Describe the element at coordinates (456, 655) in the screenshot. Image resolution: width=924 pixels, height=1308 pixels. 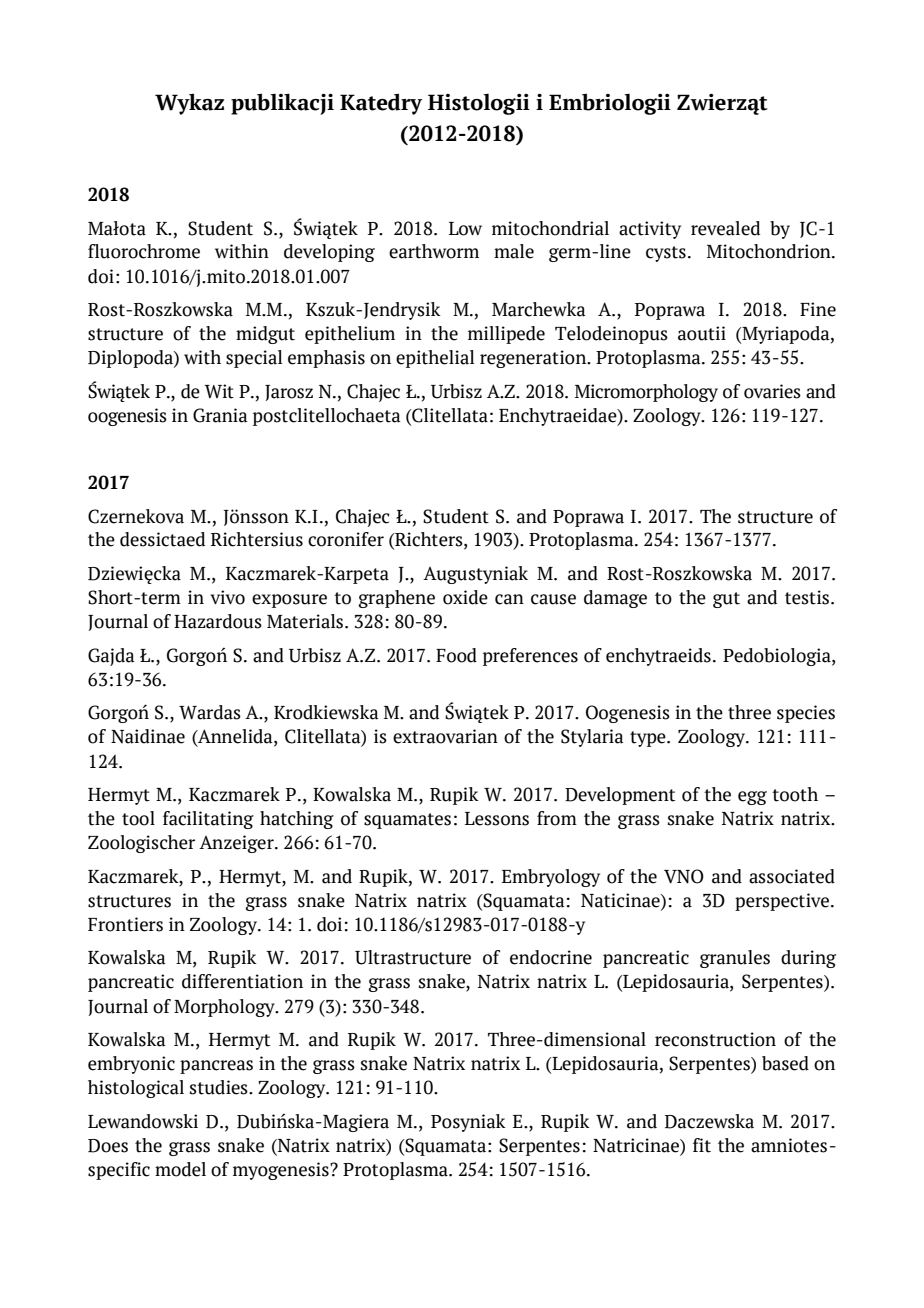
I see `Food` at that location.
